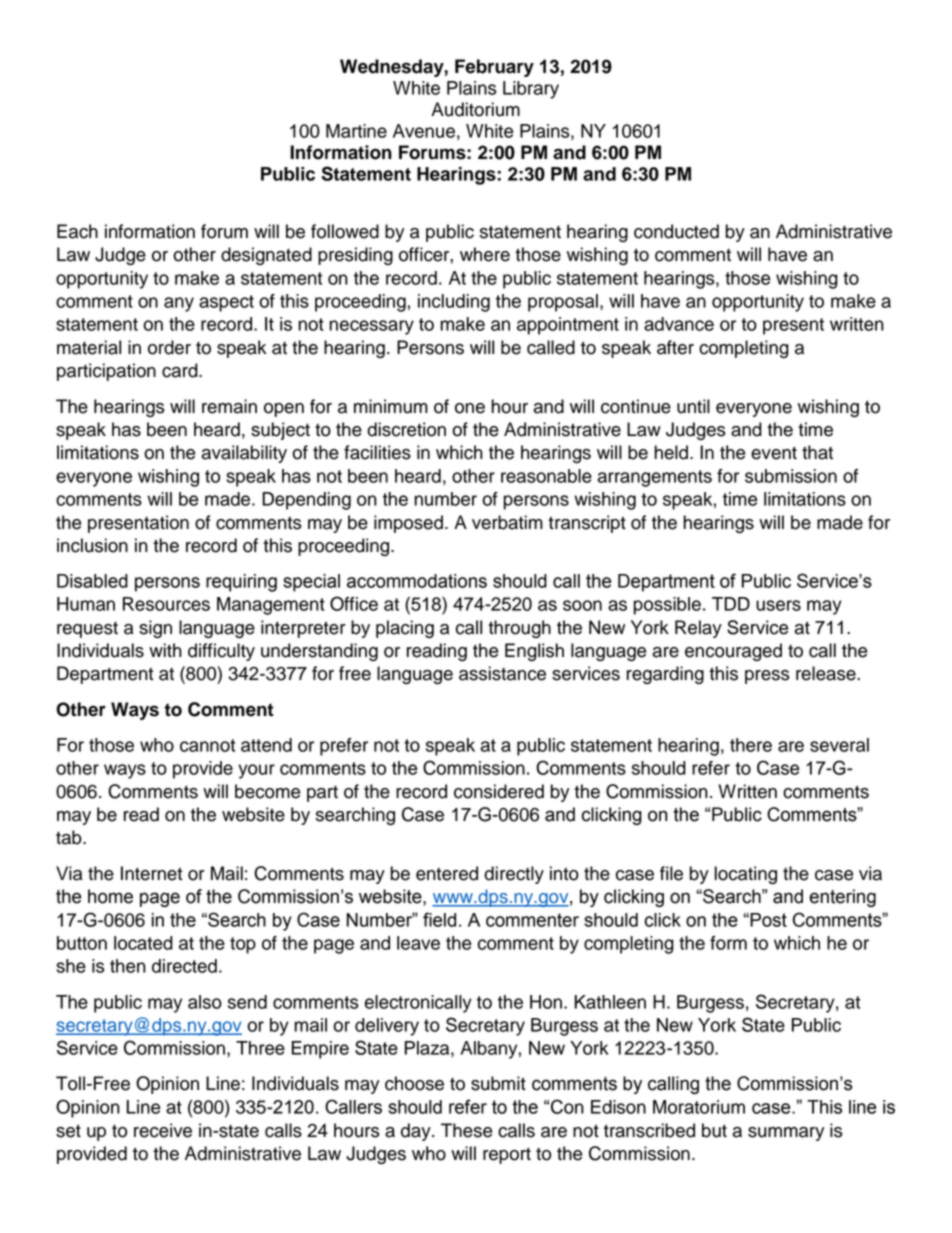 The image size is (952, 1233). I want to click on TDD, so click(731, 604).
